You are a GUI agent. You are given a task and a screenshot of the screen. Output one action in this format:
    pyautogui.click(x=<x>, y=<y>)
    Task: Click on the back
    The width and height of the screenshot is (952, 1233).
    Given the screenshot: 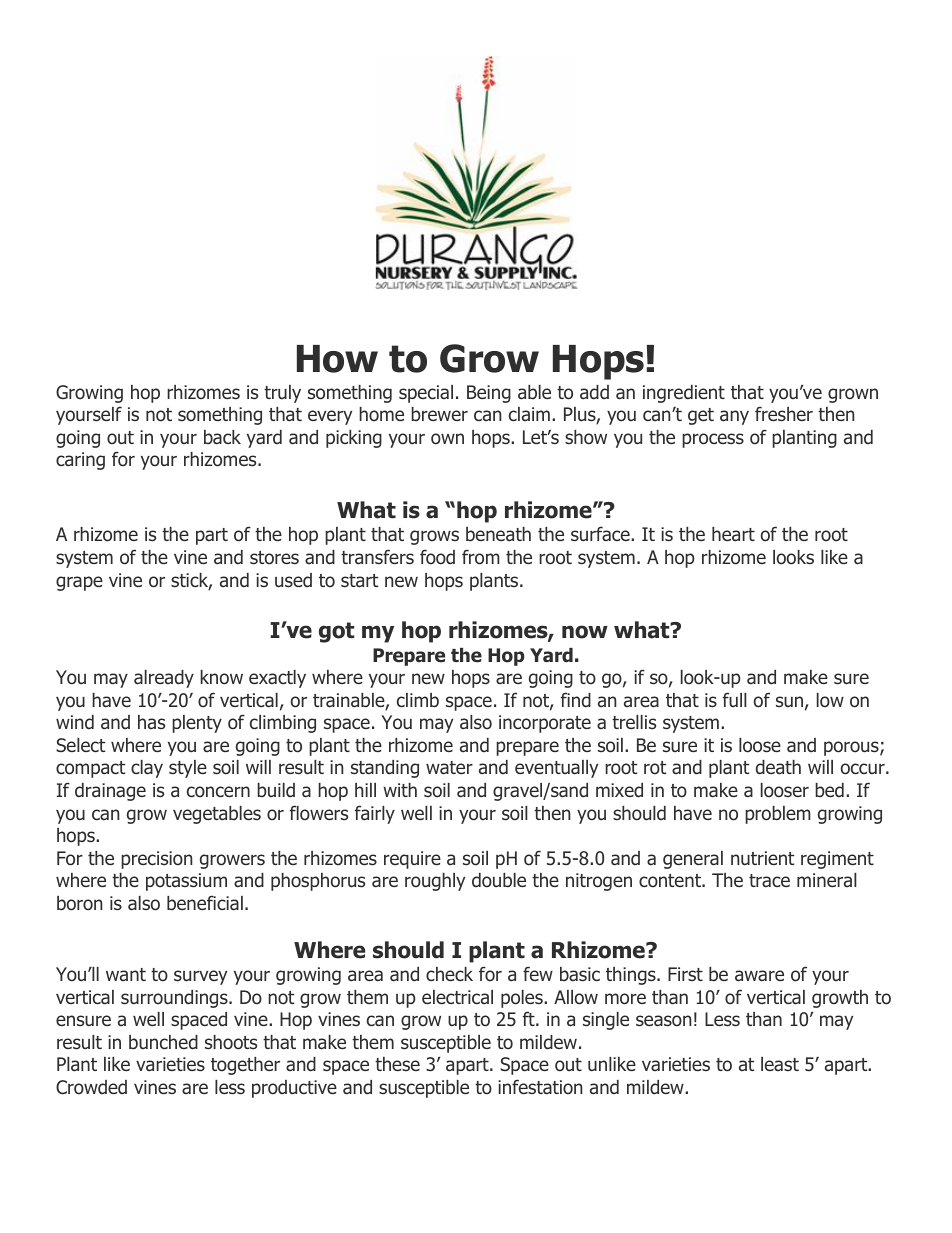 What is the action you would take?
    pyautogui.click(x=222, y=437)
